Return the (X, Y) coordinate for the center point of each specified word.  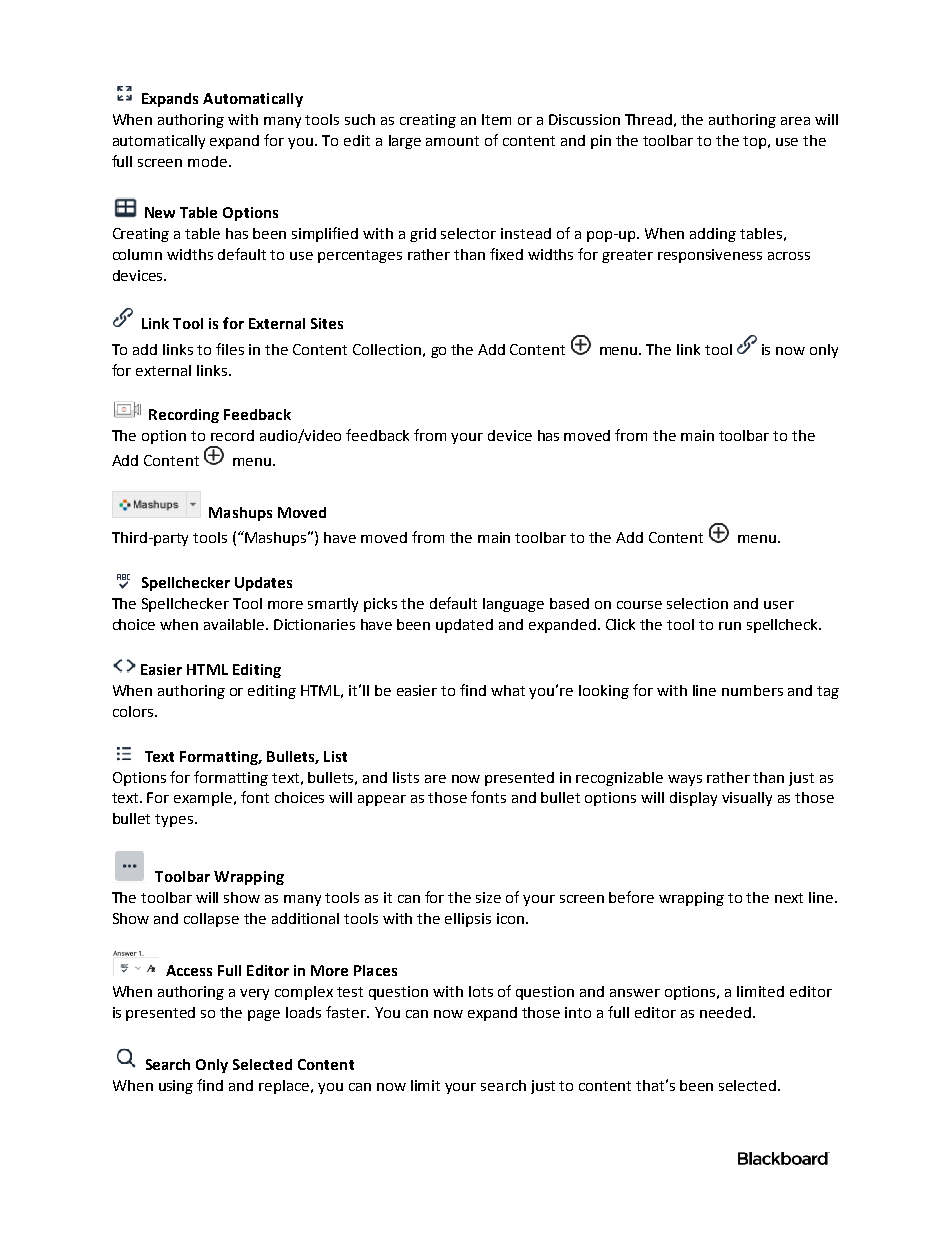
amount (452, 141)
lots (481, 991)
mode (209, 161)
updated (464, 626)
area (795, 121)
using (176, 1087)
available (235, 624)
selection (697, 603)
